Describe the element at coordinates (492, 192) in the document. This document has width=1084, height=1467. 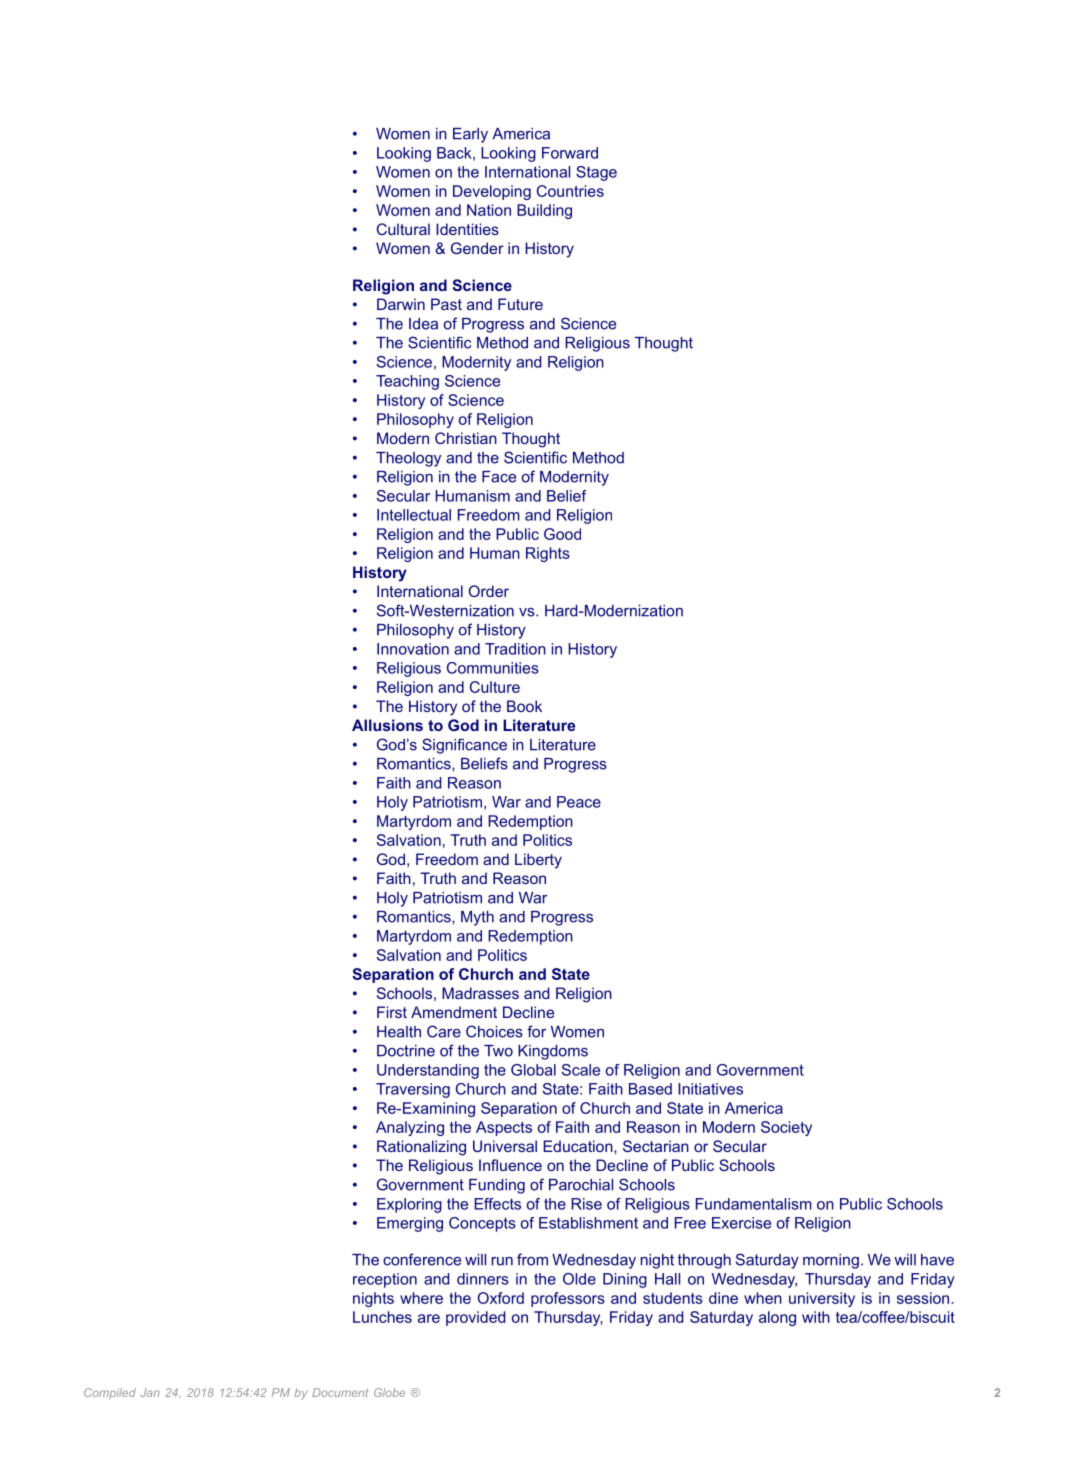
I see `Developing` at that location.
